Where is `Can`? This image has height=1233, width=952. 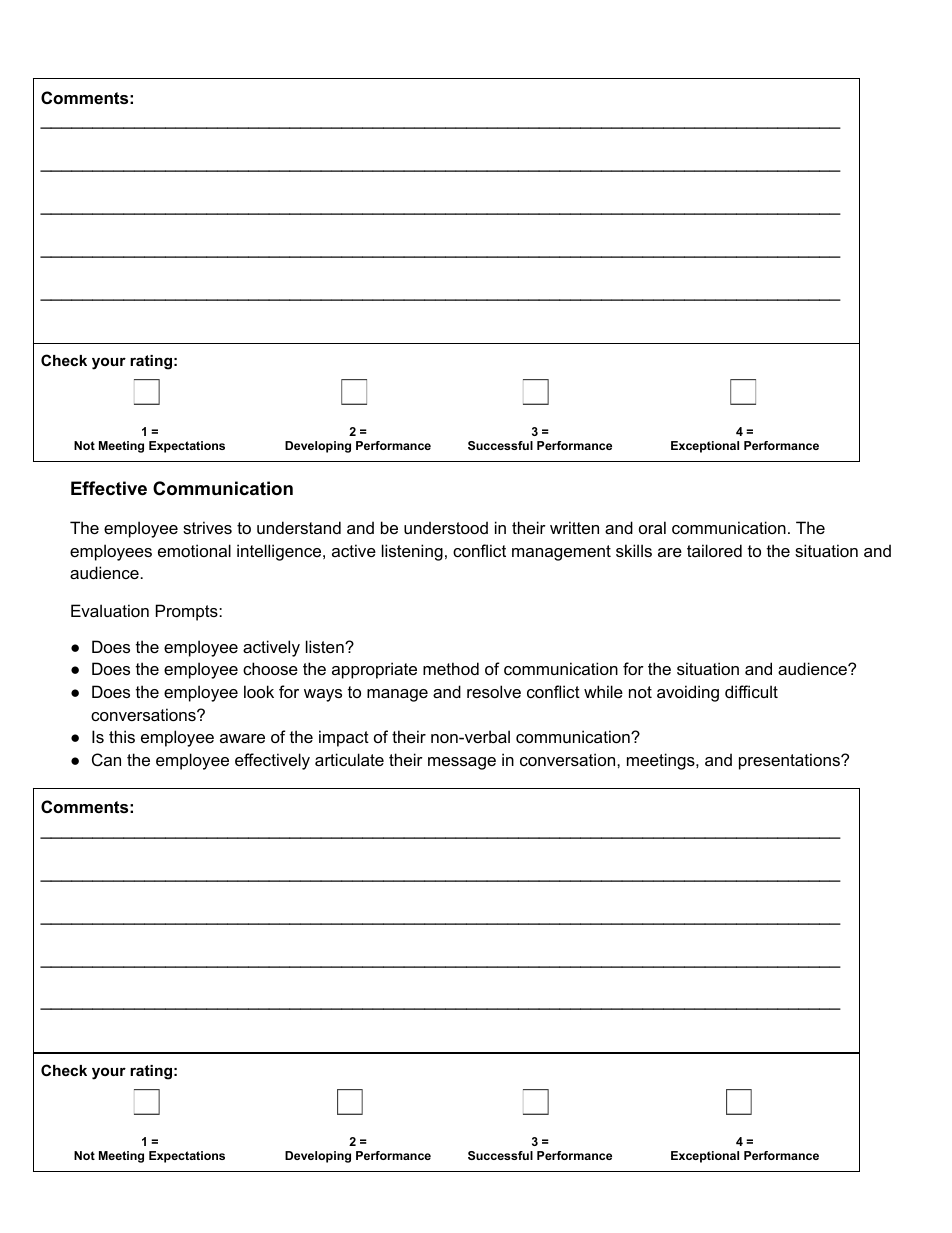
Can is located at coordinates (106, 759).
